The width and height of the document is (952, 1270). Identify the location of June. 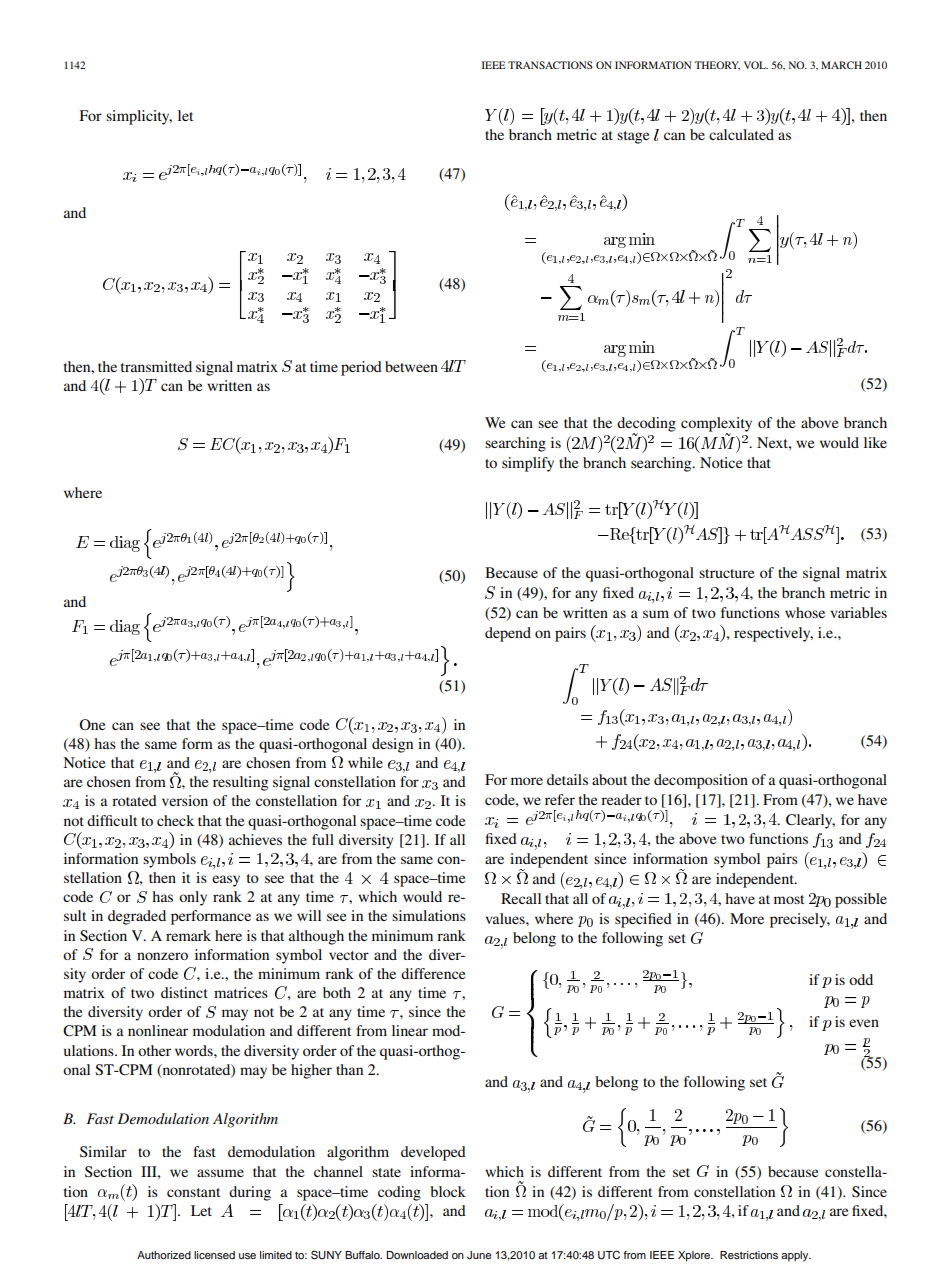
(479, 1255).
